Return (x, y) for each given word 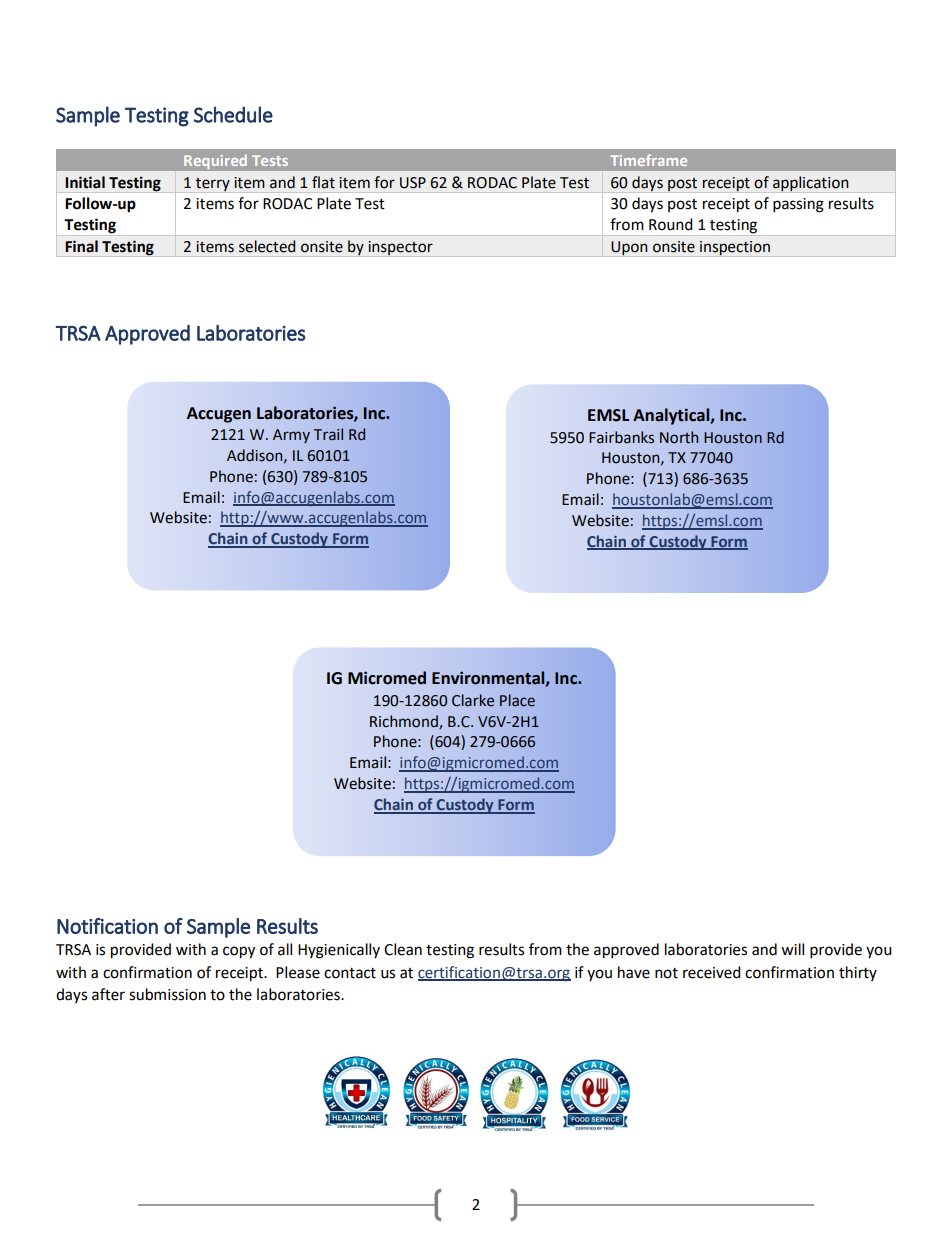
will (792, 949)
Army (291, 436)
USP (413, 183)
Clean (403, 949)
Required (215, 162)
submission (167, 994)
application (811, 184)
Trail (328, 434)
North (679, 437)
